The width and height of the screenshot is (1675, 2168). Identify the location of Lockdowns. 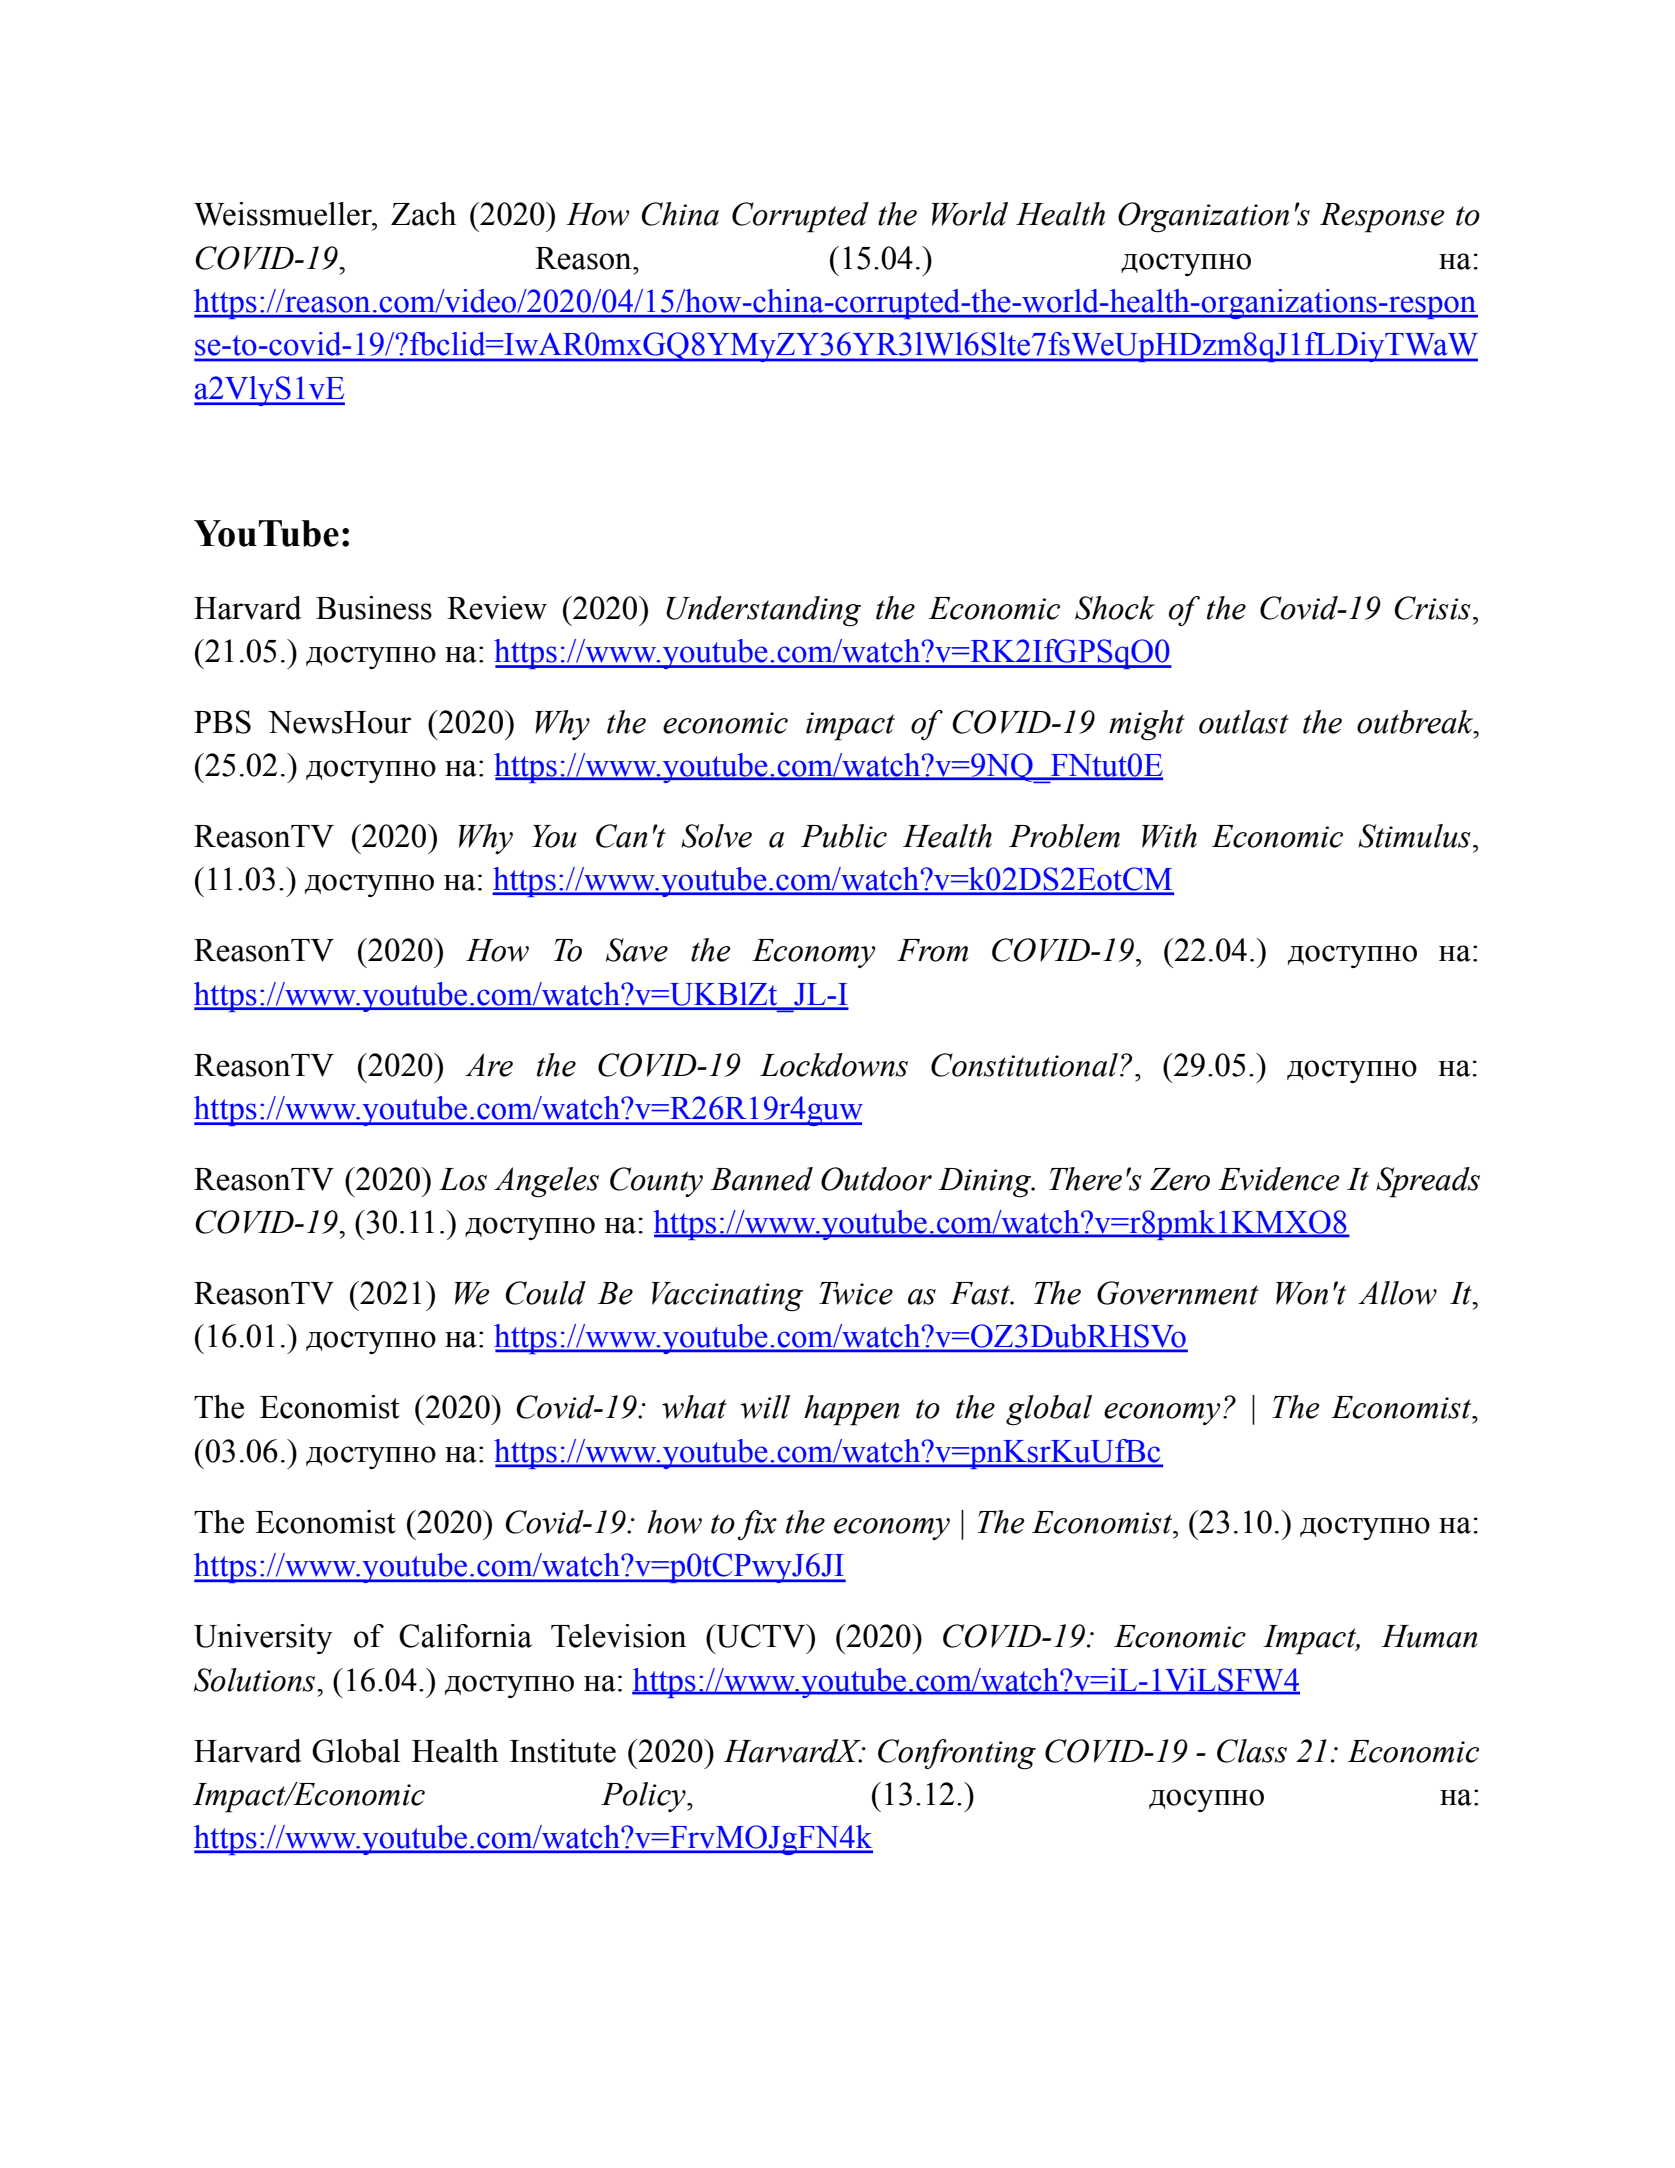
(834, 1065).
